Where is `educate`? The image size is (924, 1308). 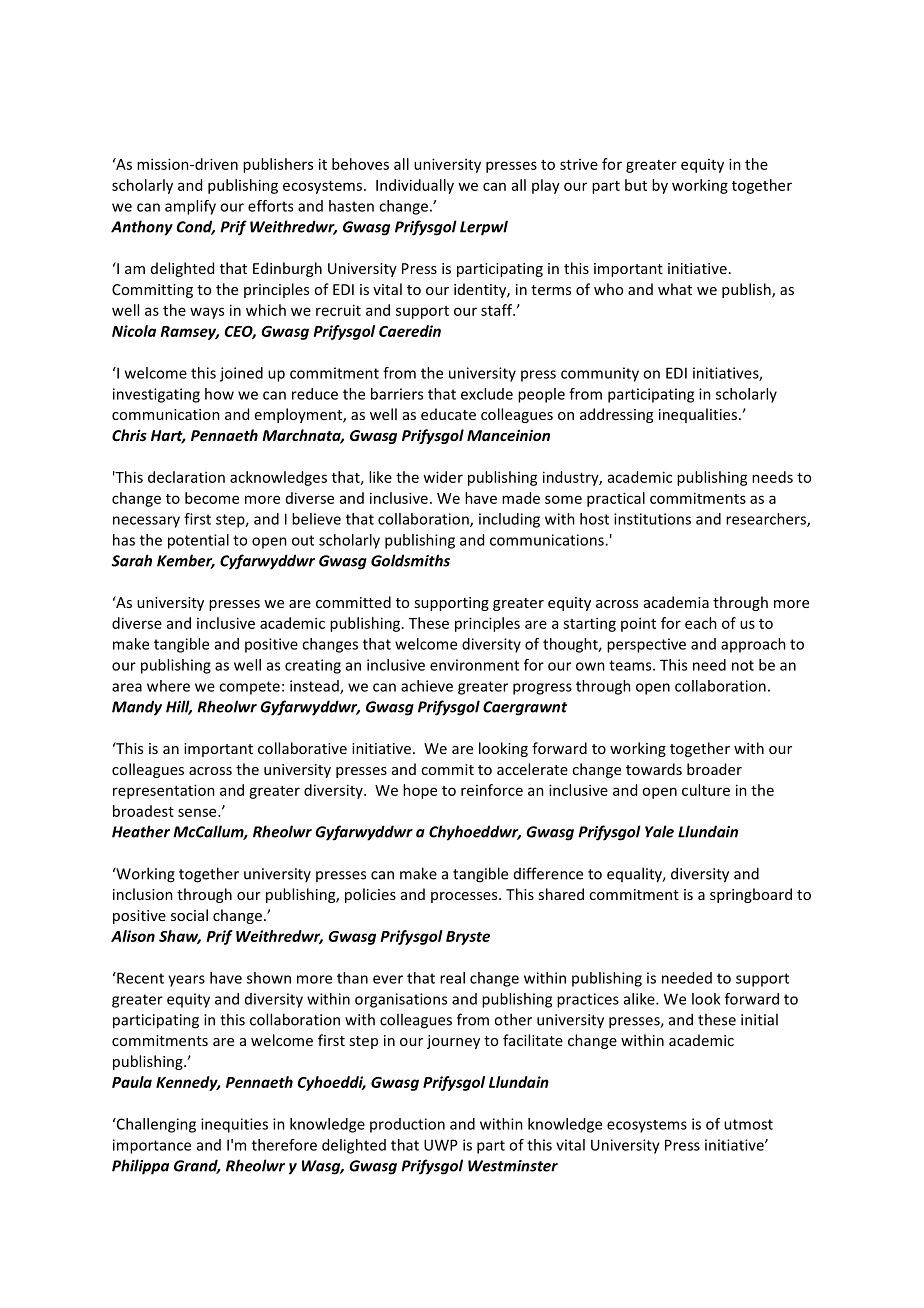 educate is located at coordinates (448, 414).
